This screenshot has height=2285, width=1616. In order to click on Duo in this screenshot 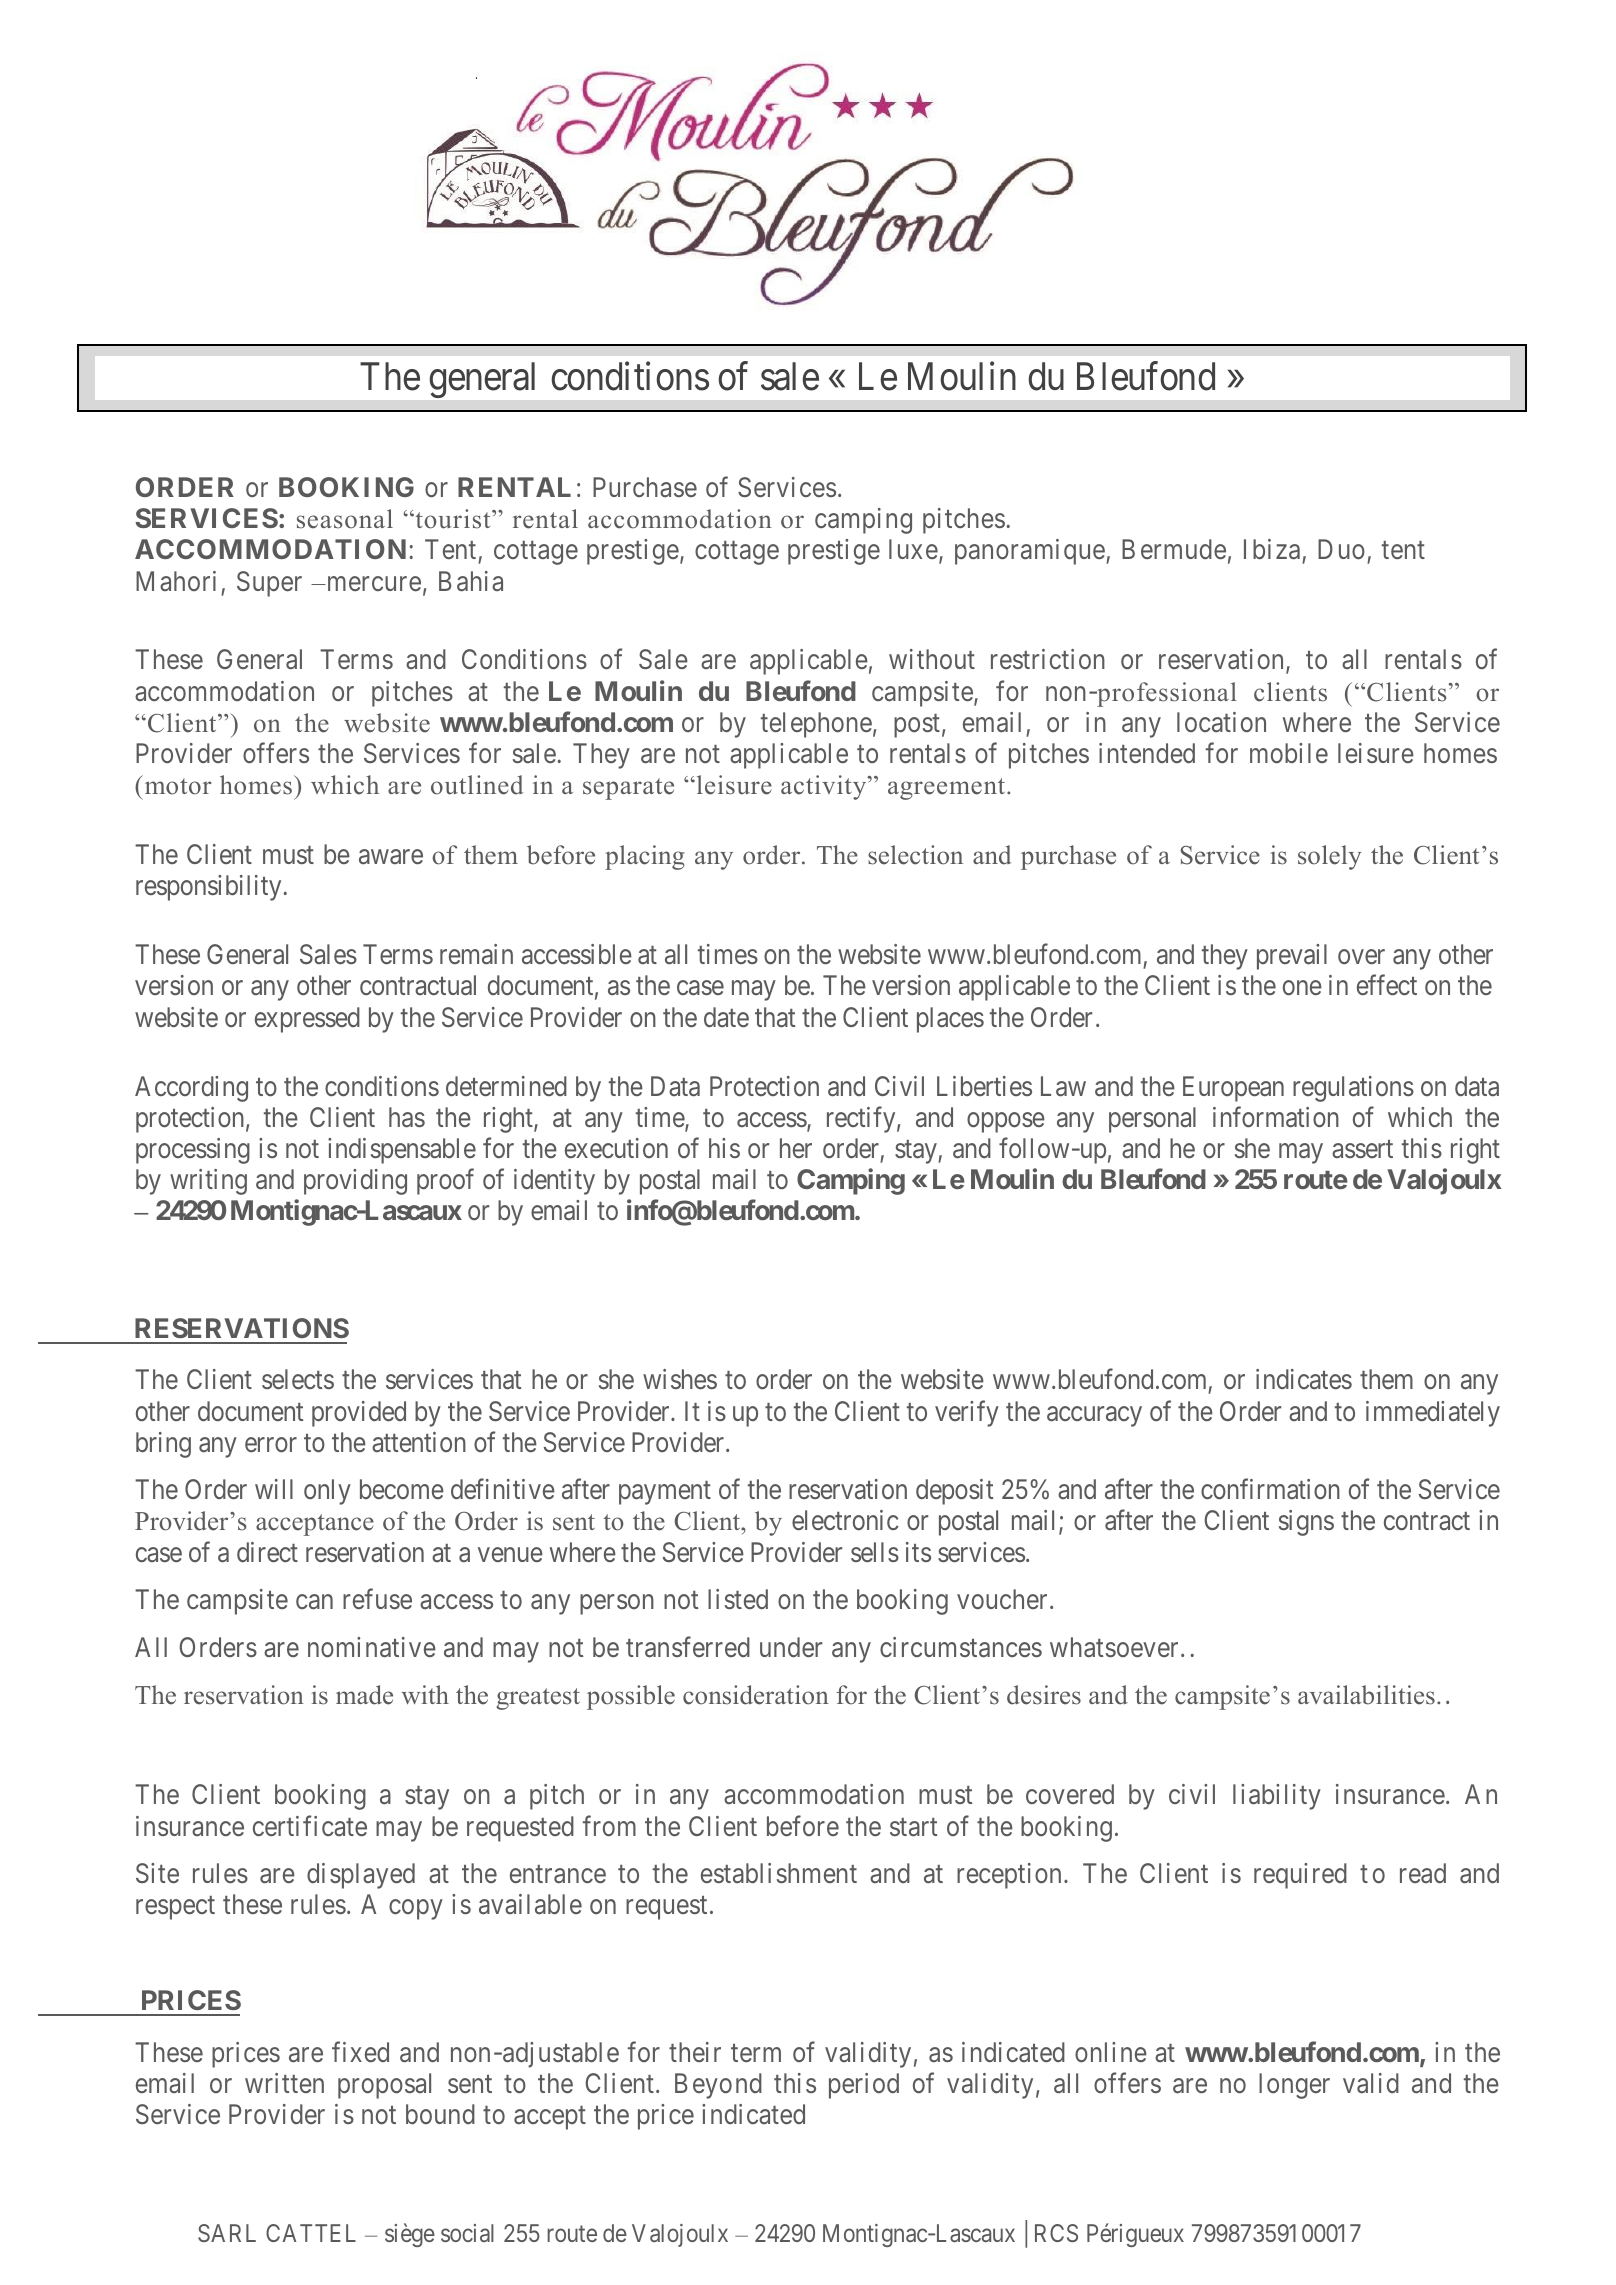, I will do `click(1341, 549)`.
